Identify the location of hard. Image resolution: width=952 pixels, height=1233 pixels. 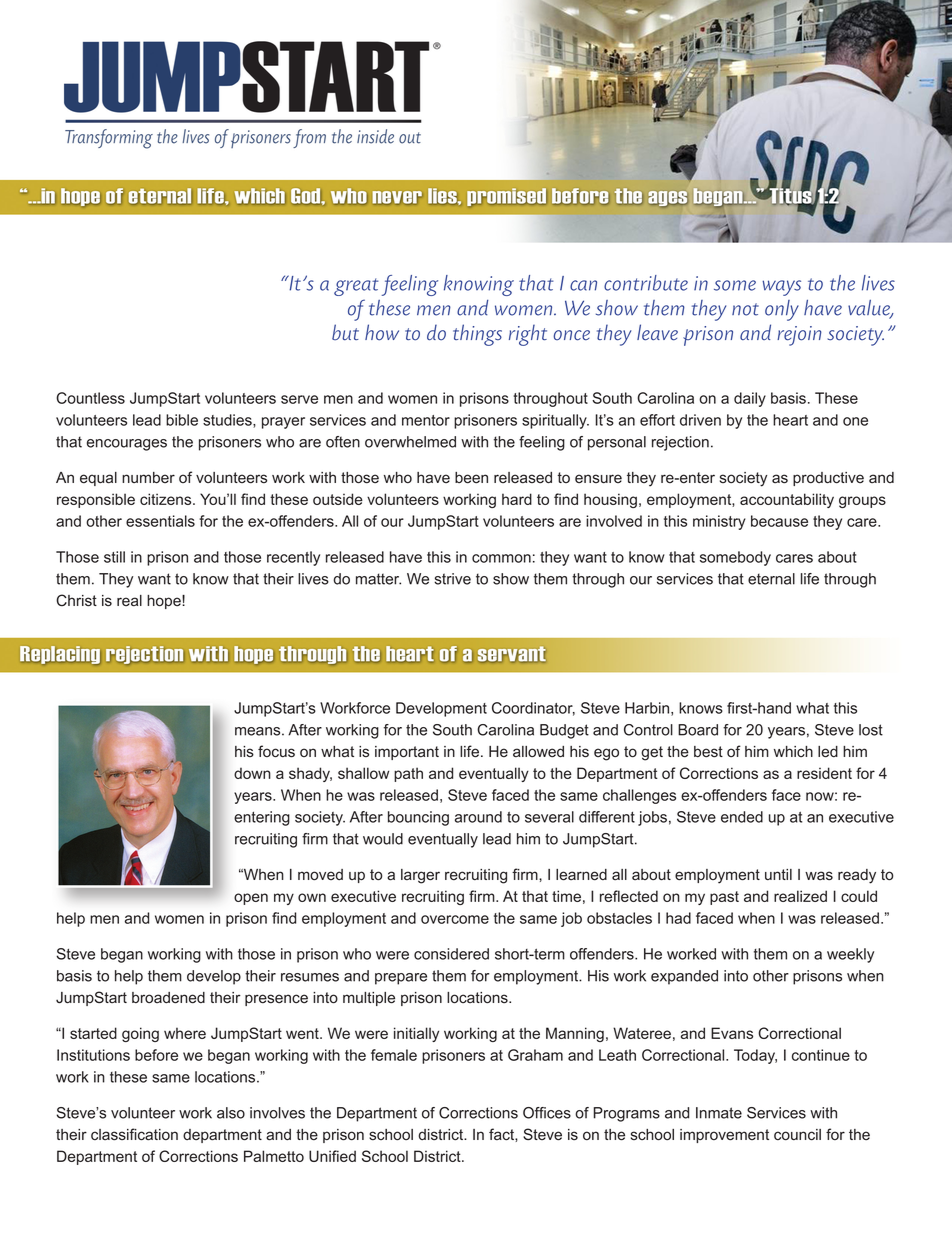
(517, 499).
